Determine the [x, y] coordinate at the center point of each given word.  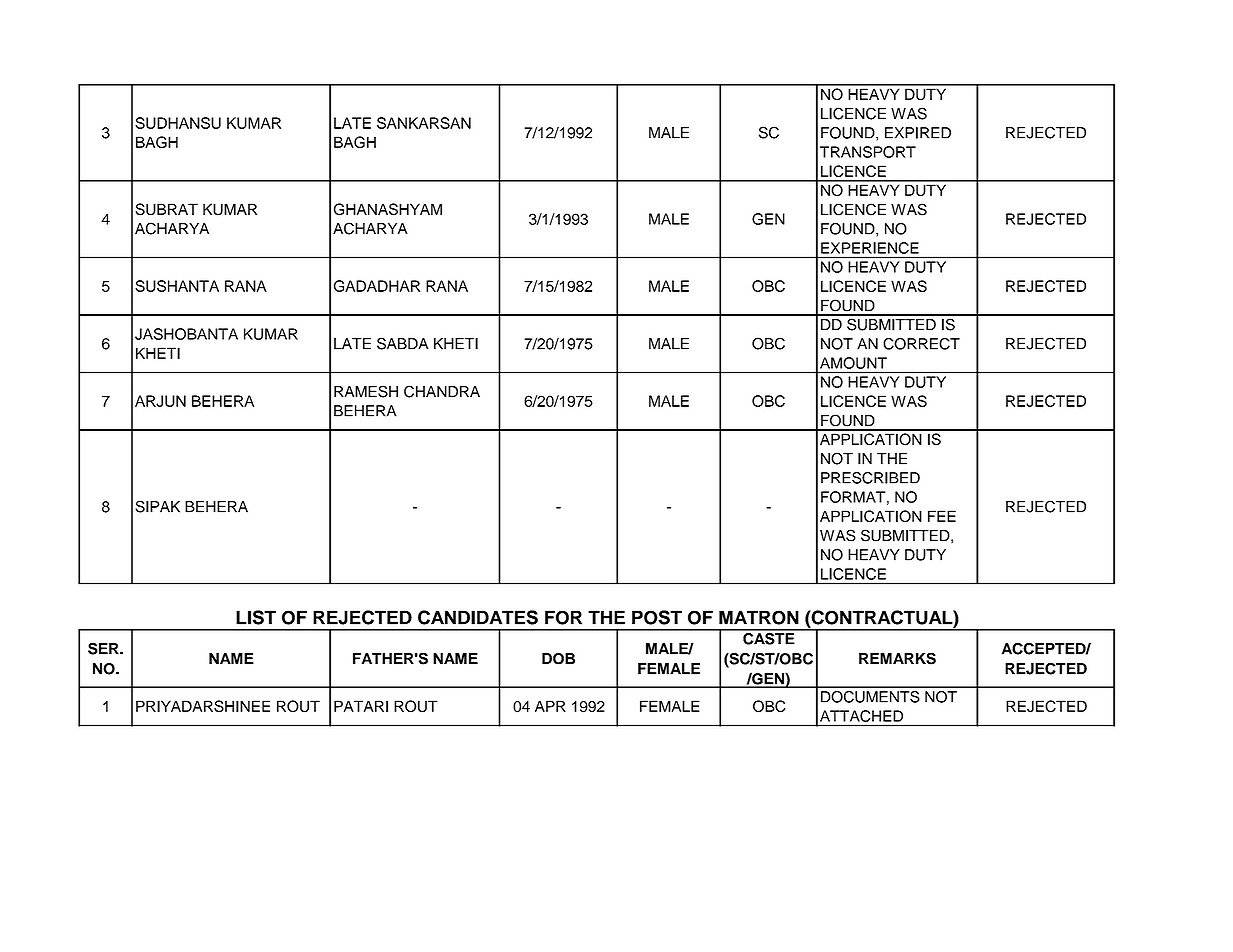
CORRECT [921, 344]
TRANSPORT [868, 152]
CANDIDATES [478, 617]
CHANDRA [442, 391]
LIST [256, 617]
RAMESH [366, 391]
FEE [942, 516]
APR [550, 706]
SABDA [403, 343]
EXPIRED [918, 133]
